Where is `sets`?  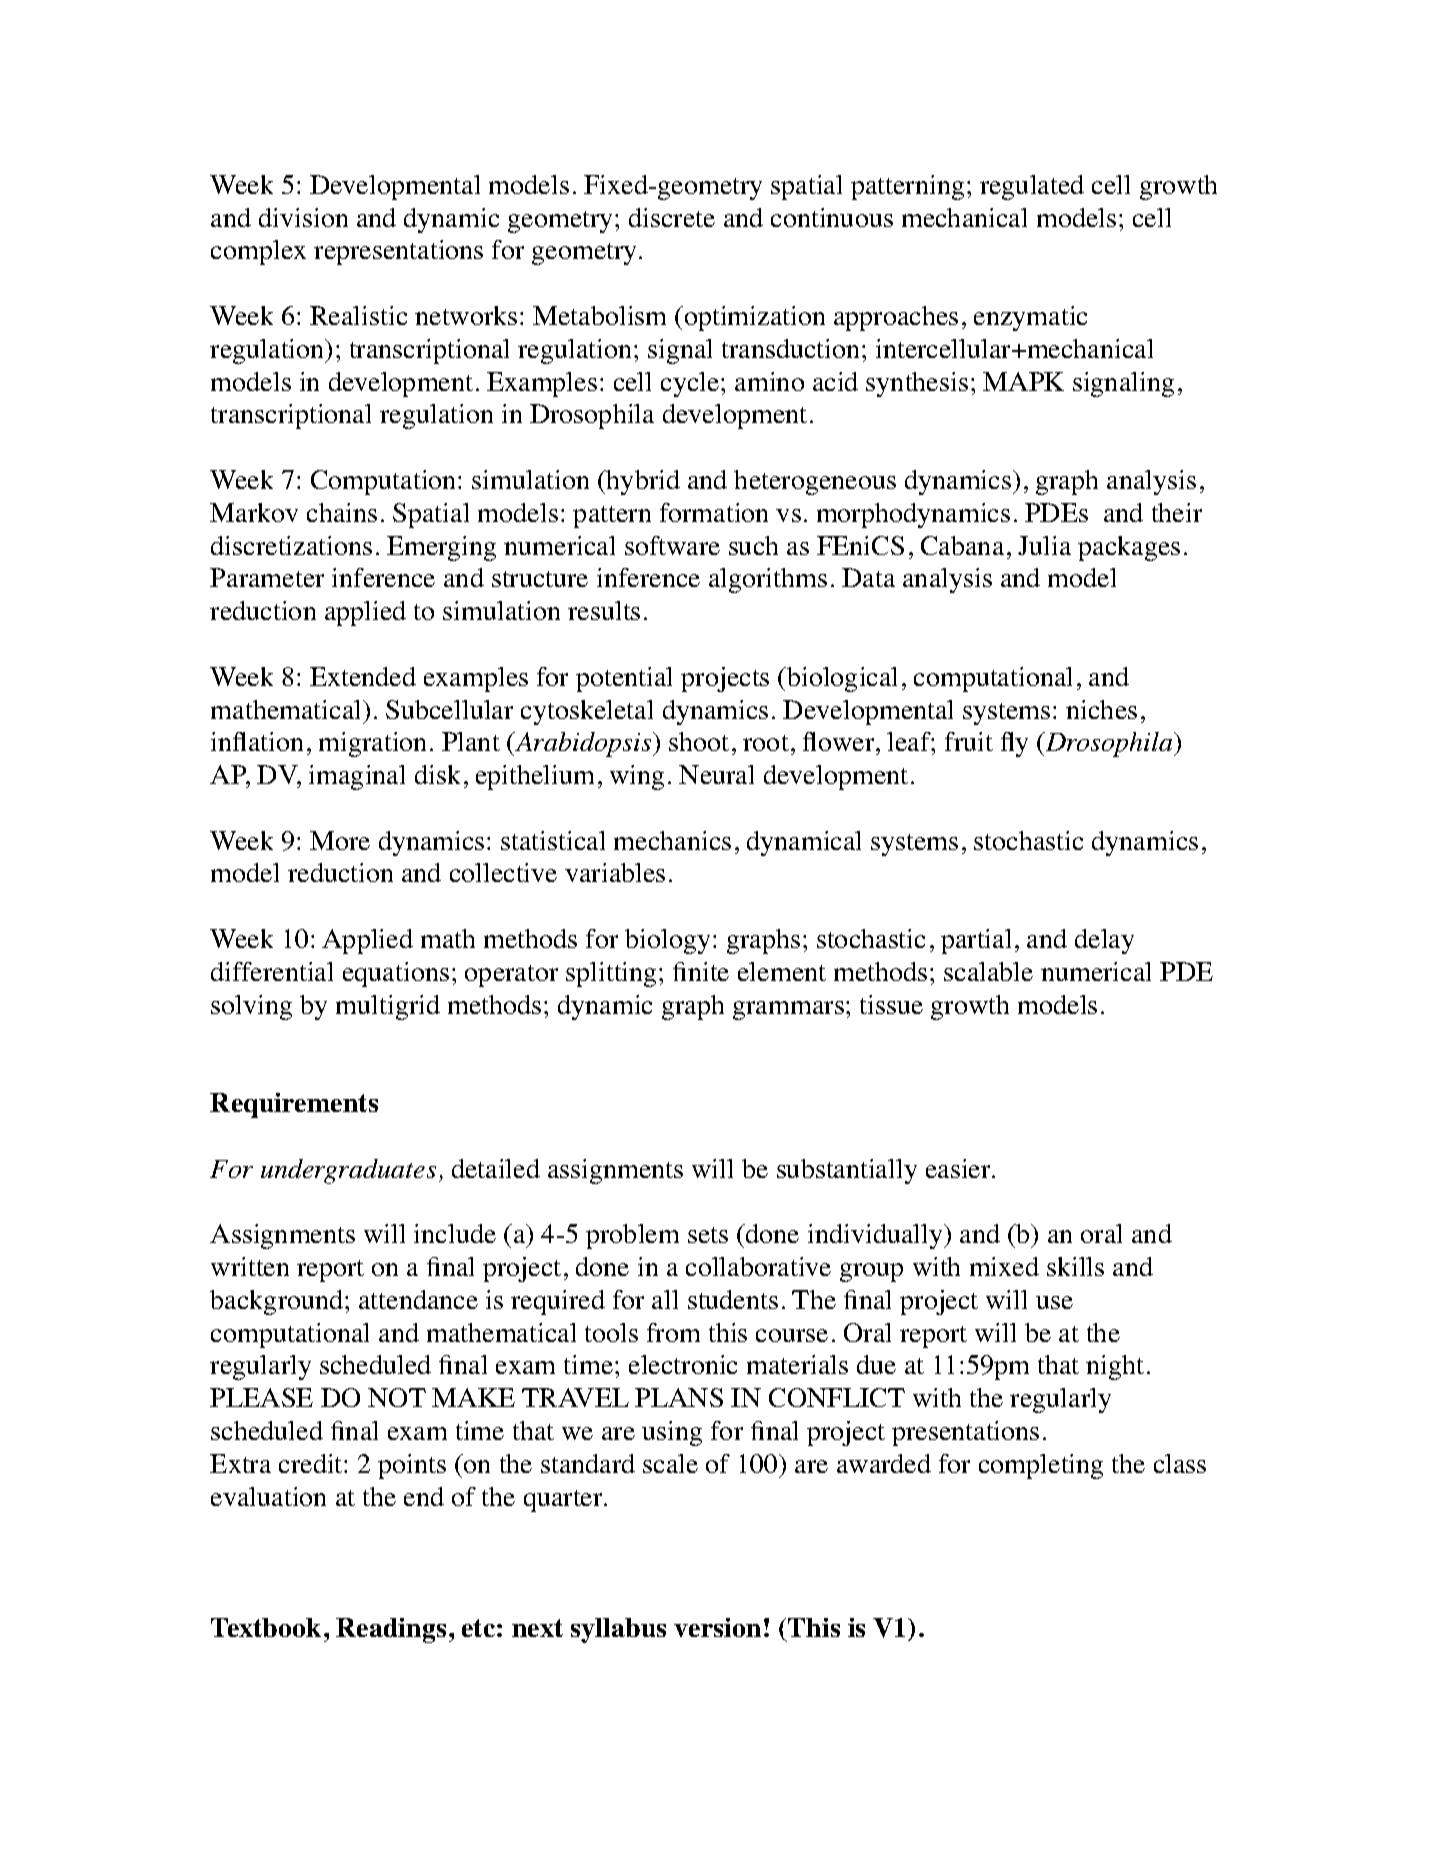
sets is located at coordinates (708, 1235).
